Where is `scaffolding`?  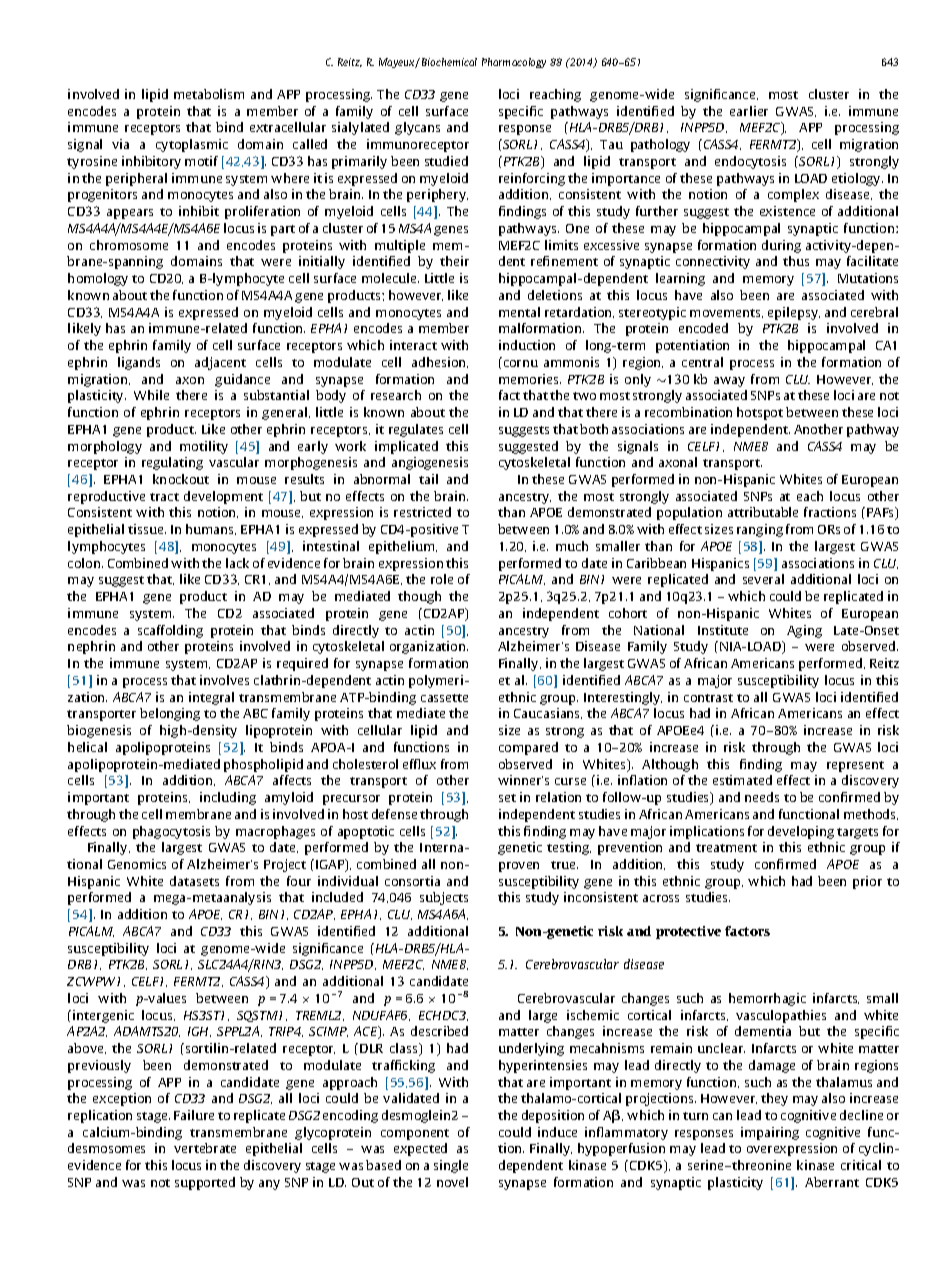 scaffolding is located at coordinates (170, 631).
